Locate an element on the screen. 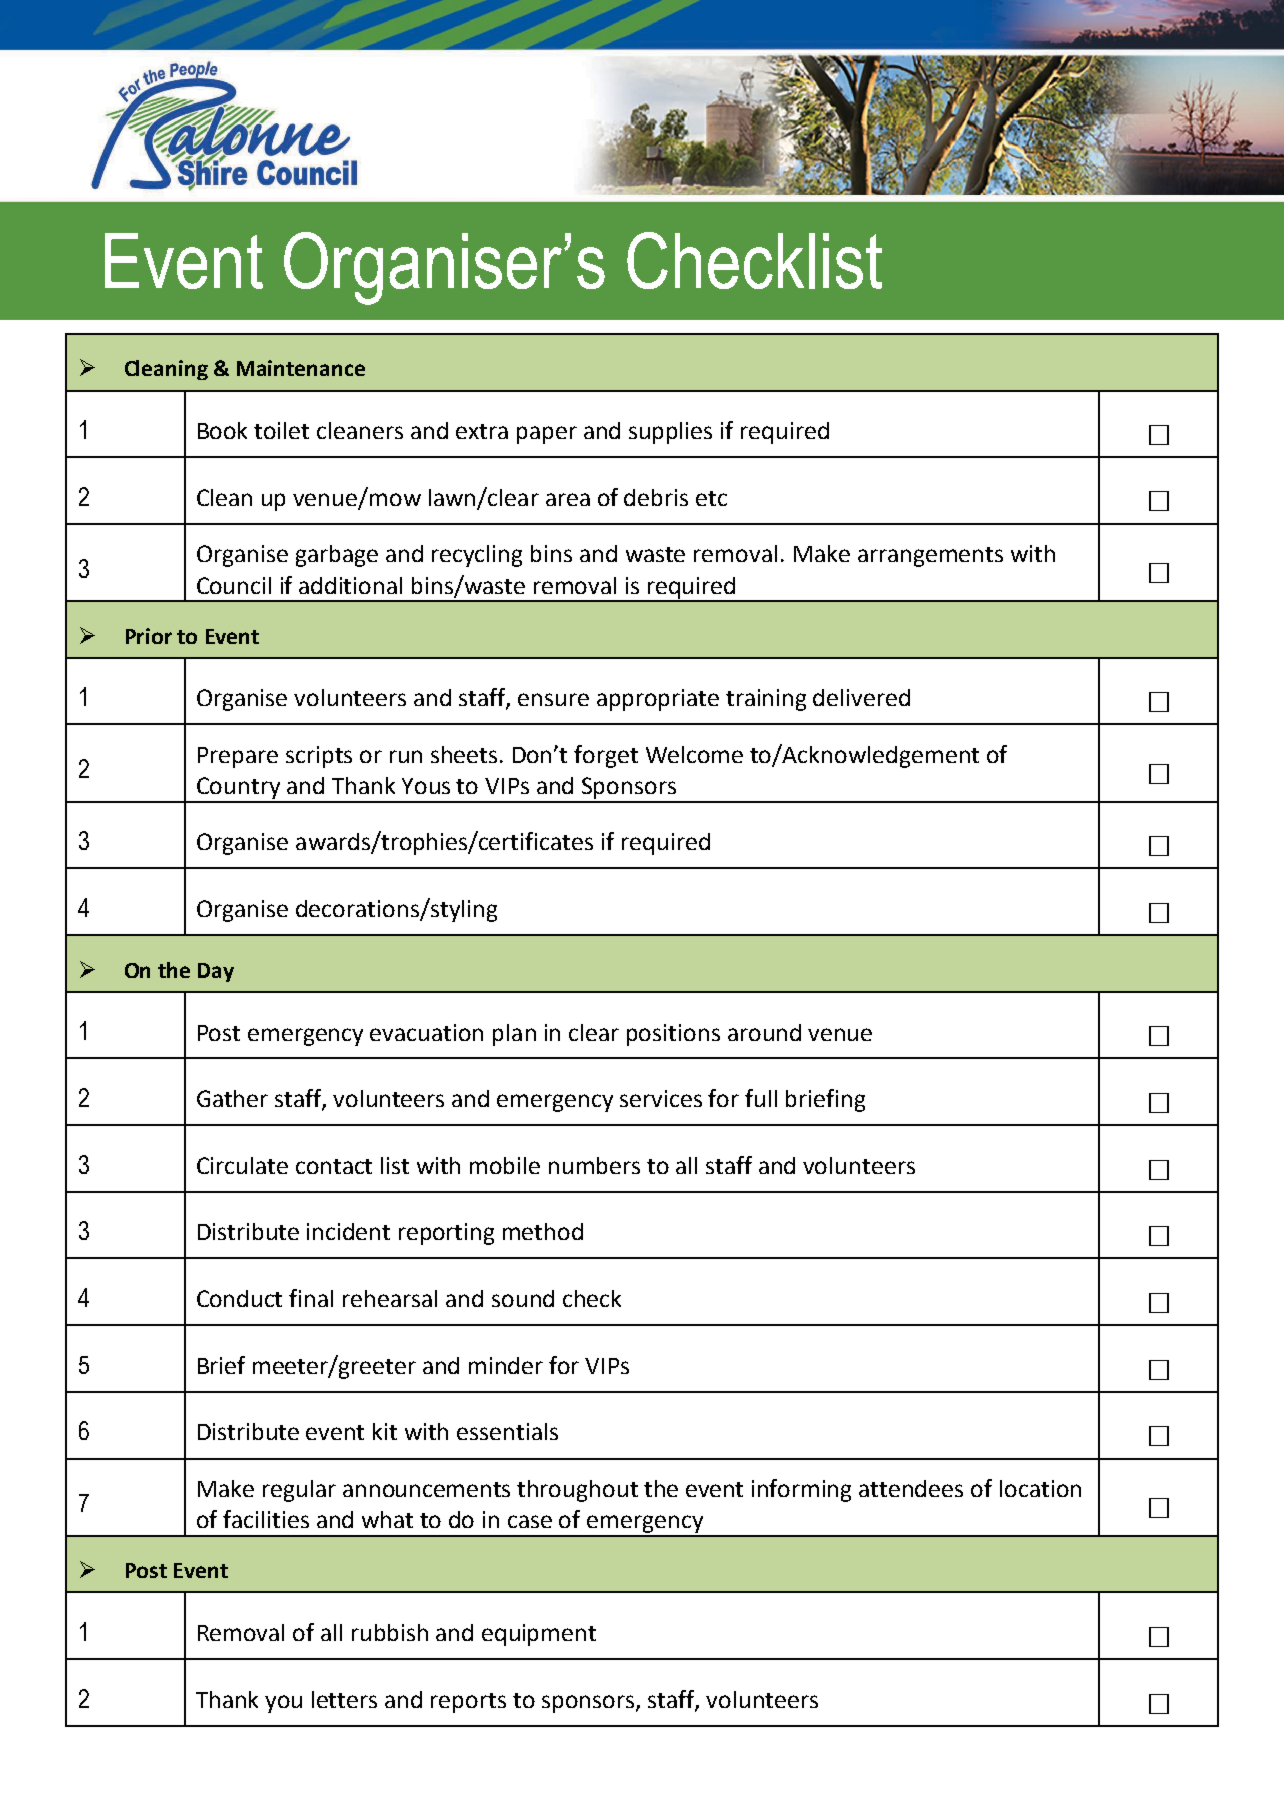 The image size is (1284, 1816). delivered is located at coordinates (861, 697).
